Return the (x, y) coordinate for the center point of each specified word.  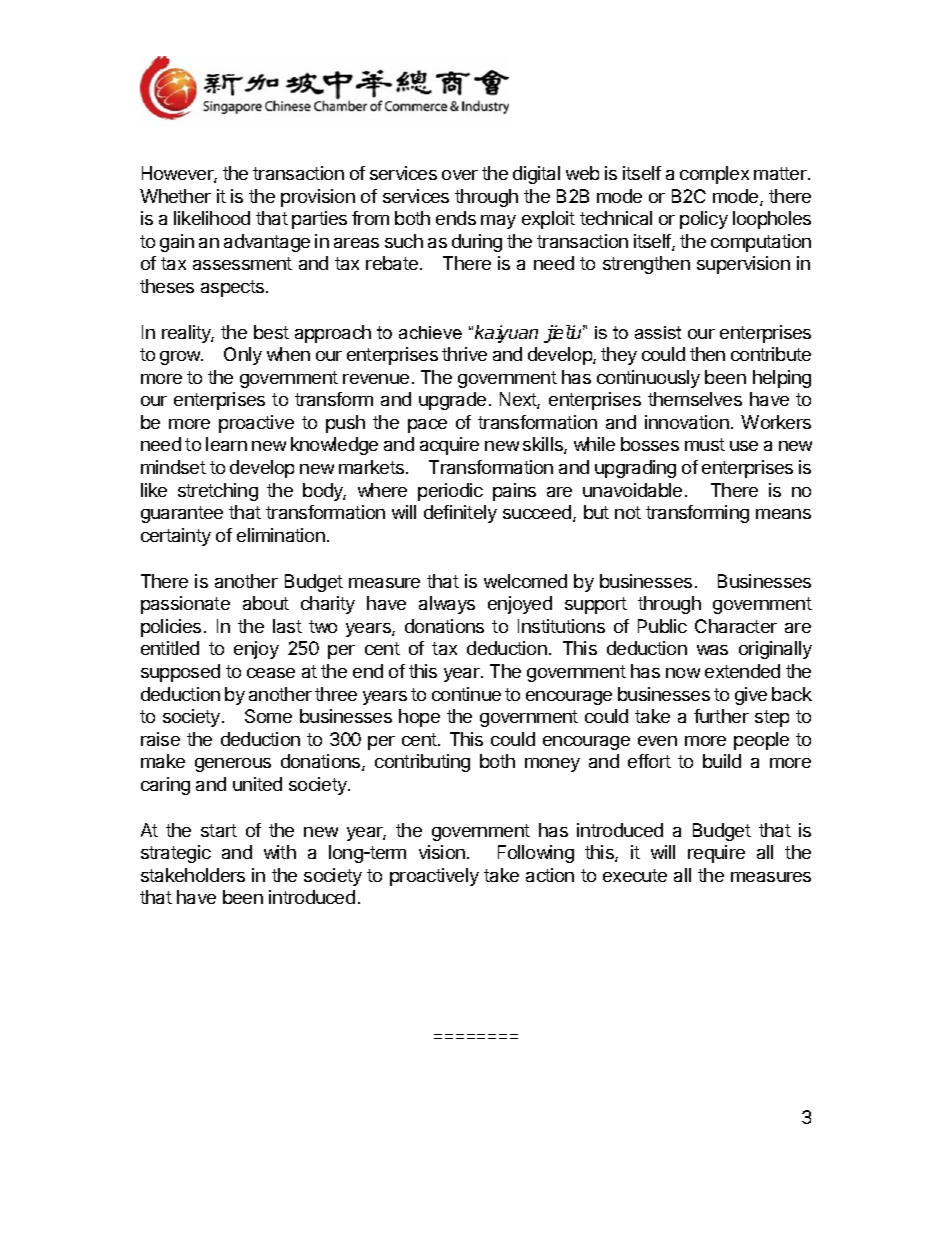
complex (714, 175)
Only (243, 356)
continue (466, 694)
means (783, 514)
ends (456, 218)
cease (271, 673)
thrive (464, 354)
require (716, 854)
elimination (281, 535)
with (280, 852)
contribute (771, 354)
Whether (175, 196)
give (751, 696)
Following (536, 854)
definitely (460, 514)
